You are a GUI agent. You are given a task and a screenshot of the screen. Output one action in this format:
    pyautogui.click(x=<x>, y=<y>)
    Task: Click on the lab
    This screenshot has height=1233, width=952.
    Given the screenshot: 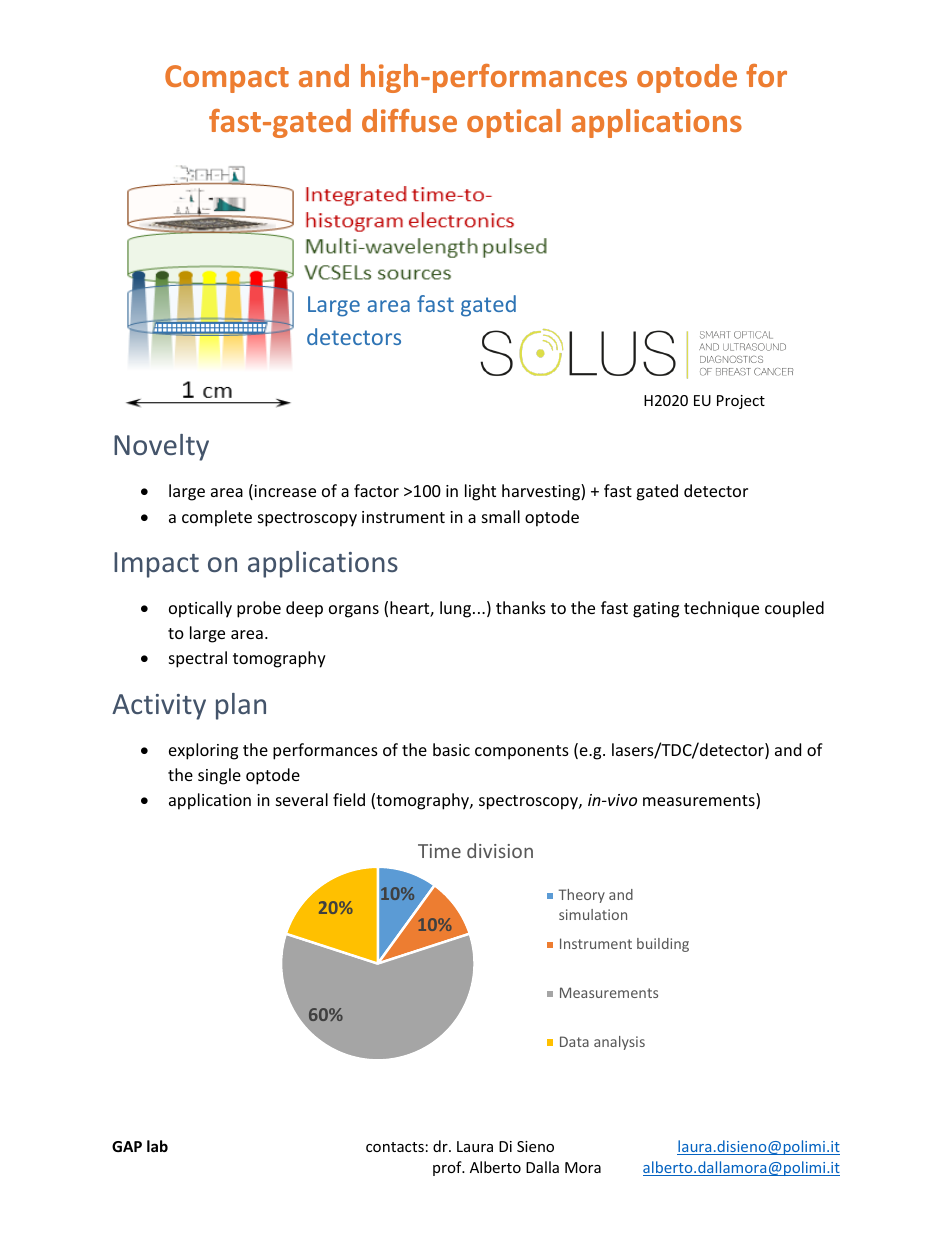 What is the action you would take?
    pyautogui.click(x=157, y=1146)
